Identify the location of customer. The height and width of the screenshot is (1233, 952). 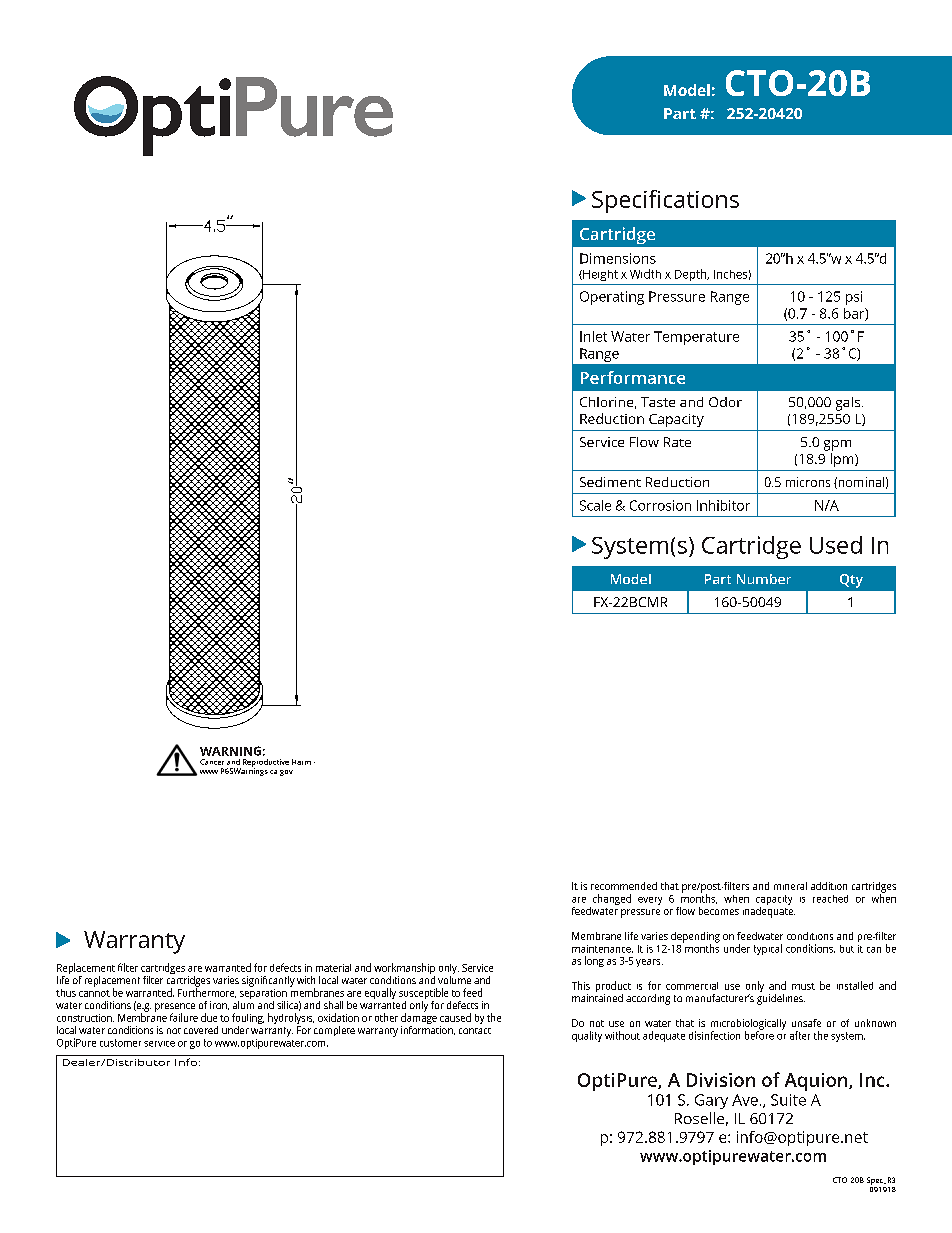
(120, 1043).
